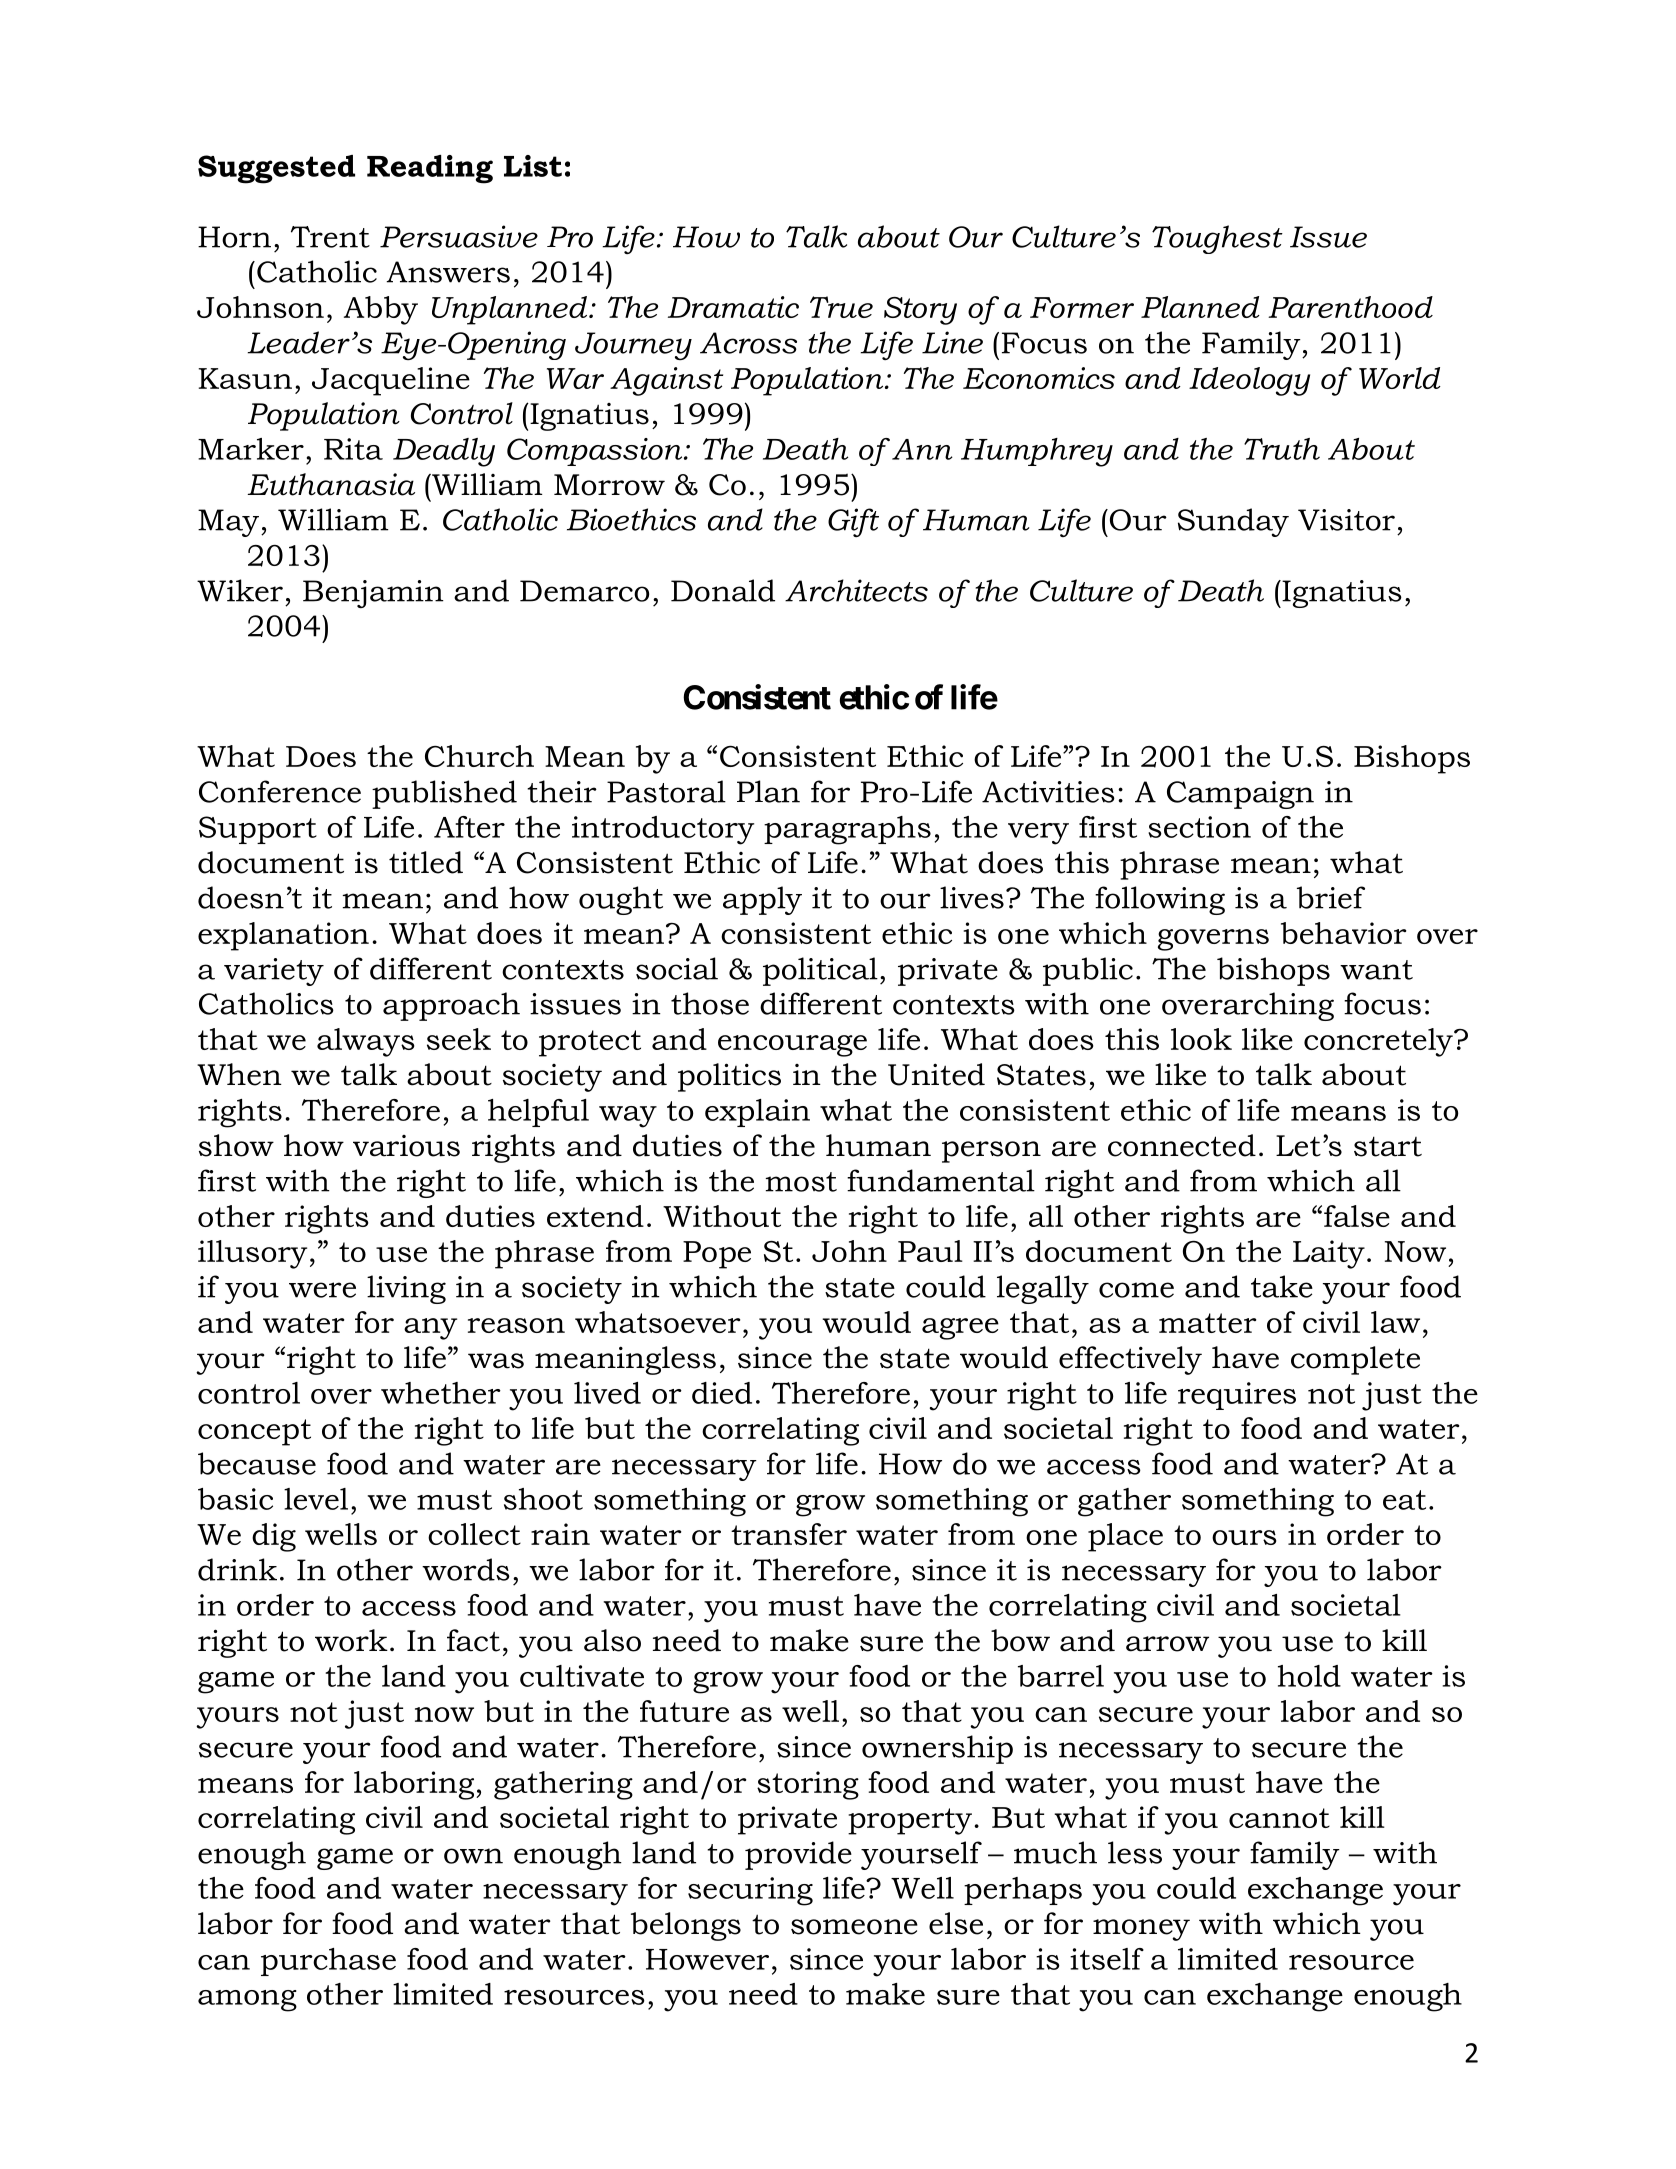 The height and width of the screenshot is (2169, 1676). What do you see at coordinates (1141, 1930) in the screenshot?
I see `money` at bounding box center [1141, 1930].
